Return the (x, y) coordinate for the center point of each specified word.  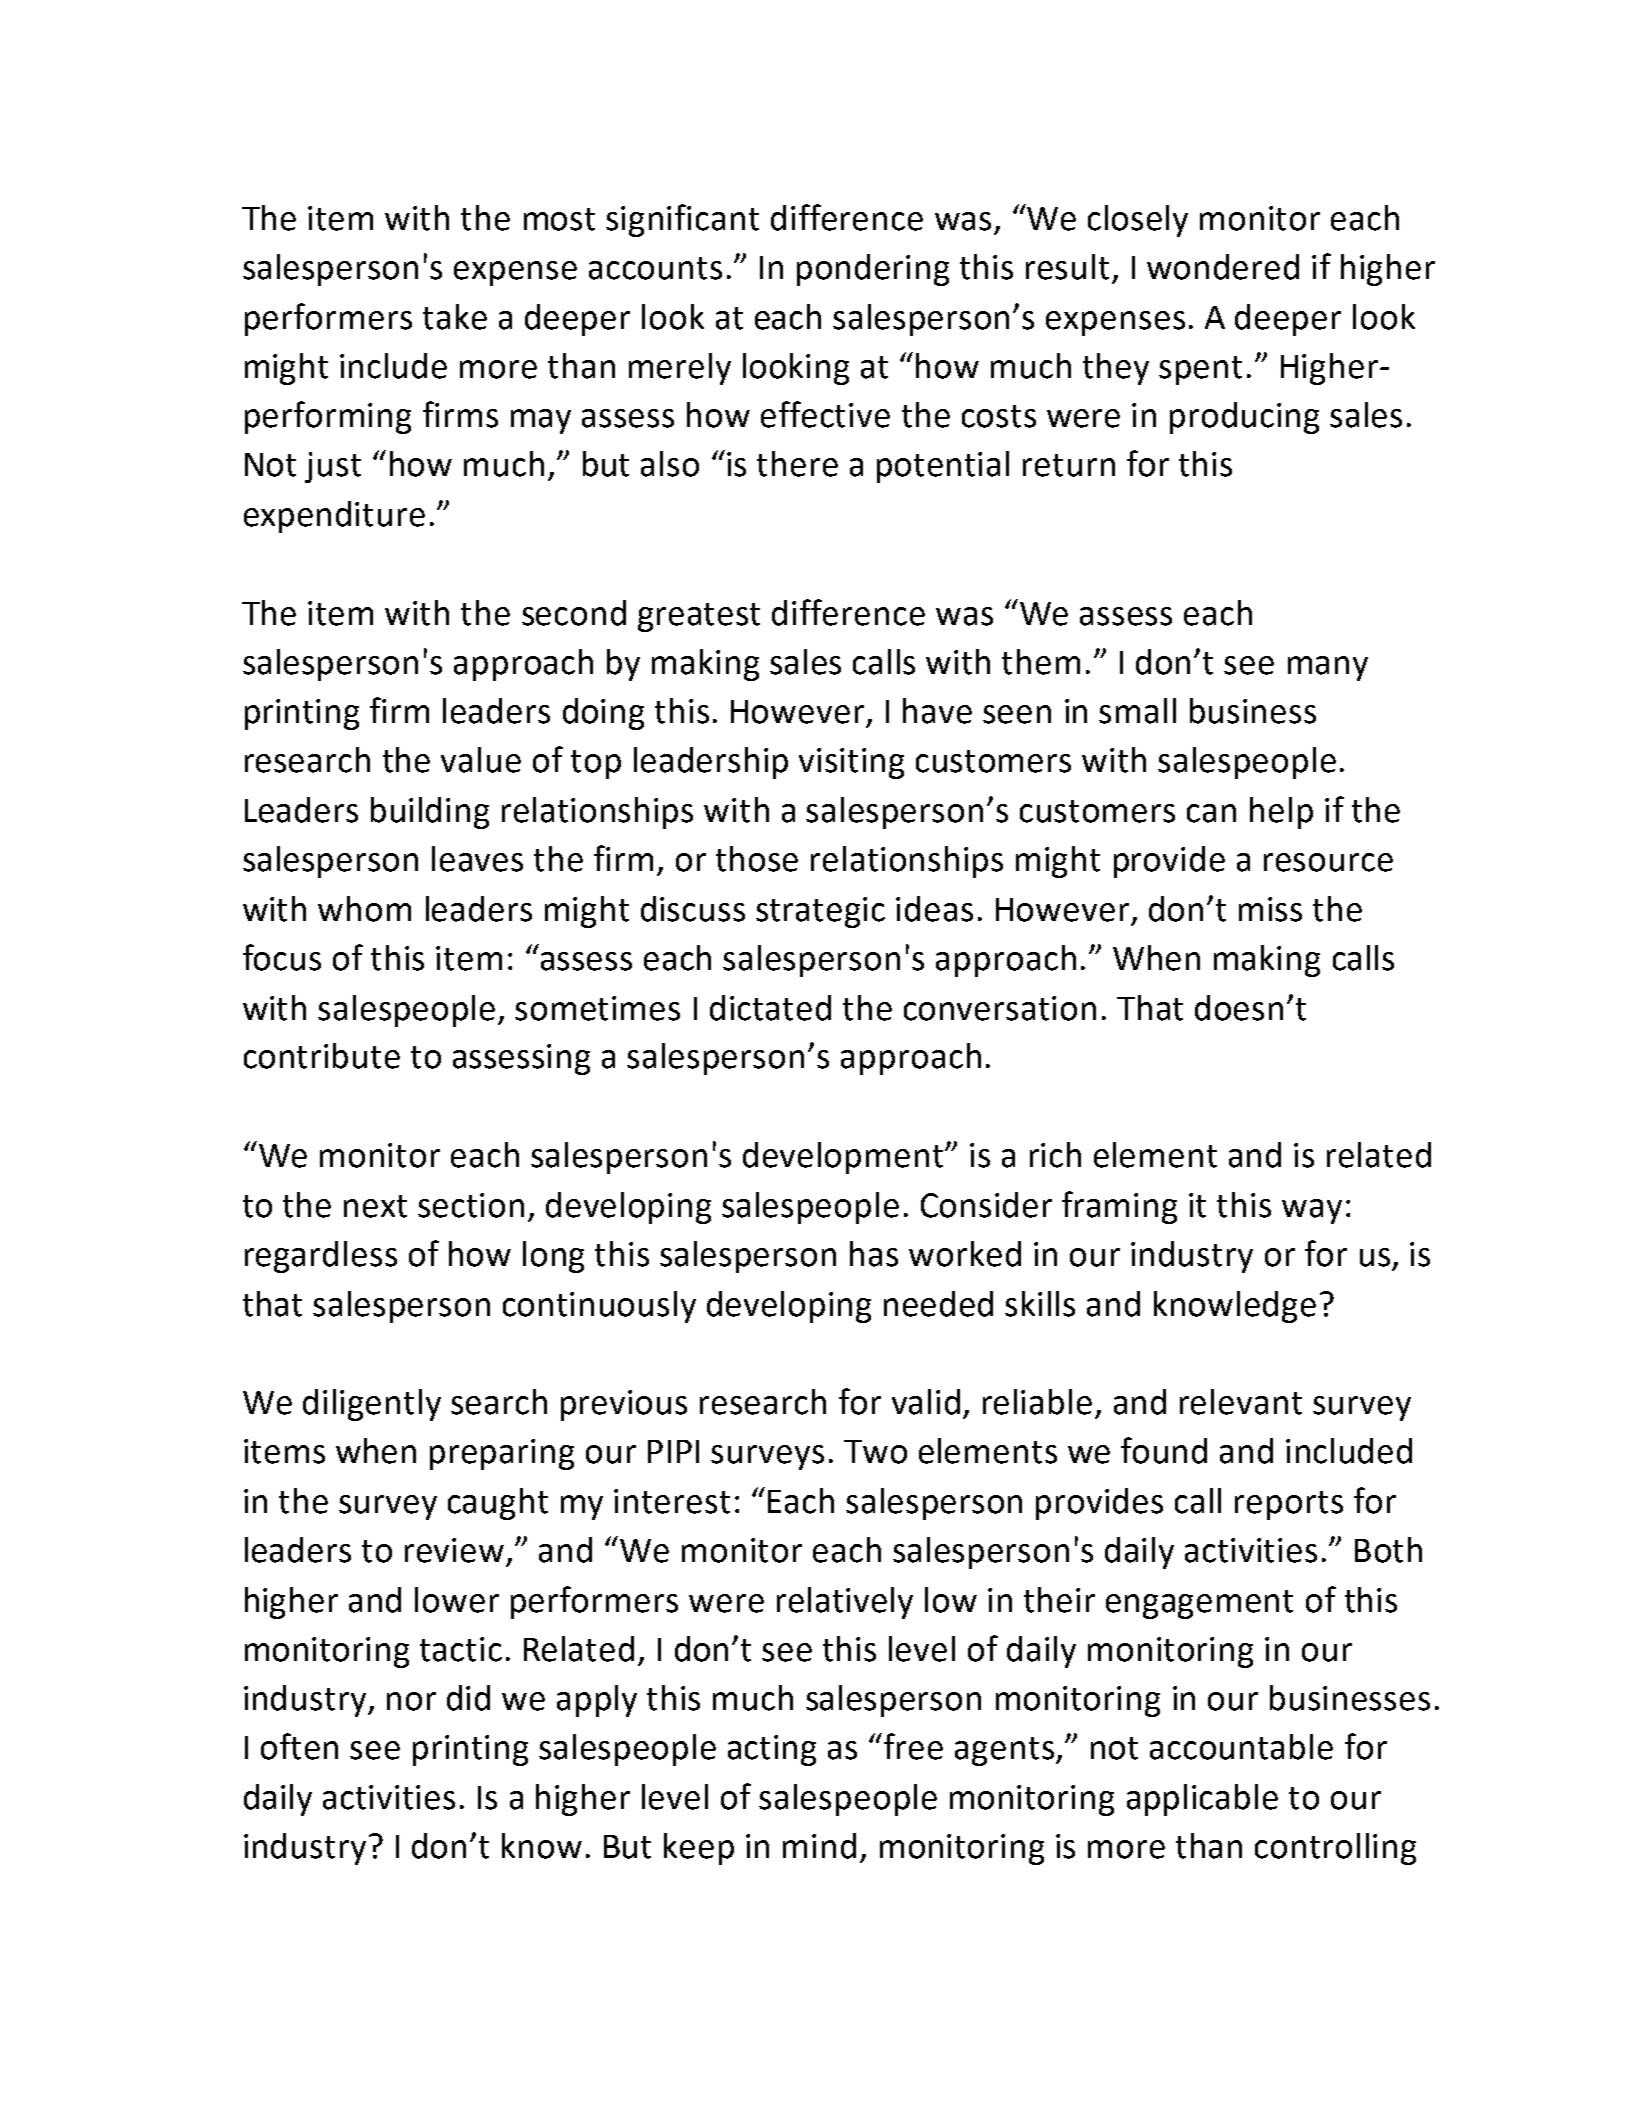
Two (875, 1452)
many (1328, 668)
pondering (873, 270)
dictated (770, 1008)
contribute (322, 1056)
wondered (1223, 267)
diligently (372, 1405)
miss (1270, 909)
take (455, 317)
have (937, 711)
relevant (1241, 1402)
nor (411, 1701)
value (481, 760)
